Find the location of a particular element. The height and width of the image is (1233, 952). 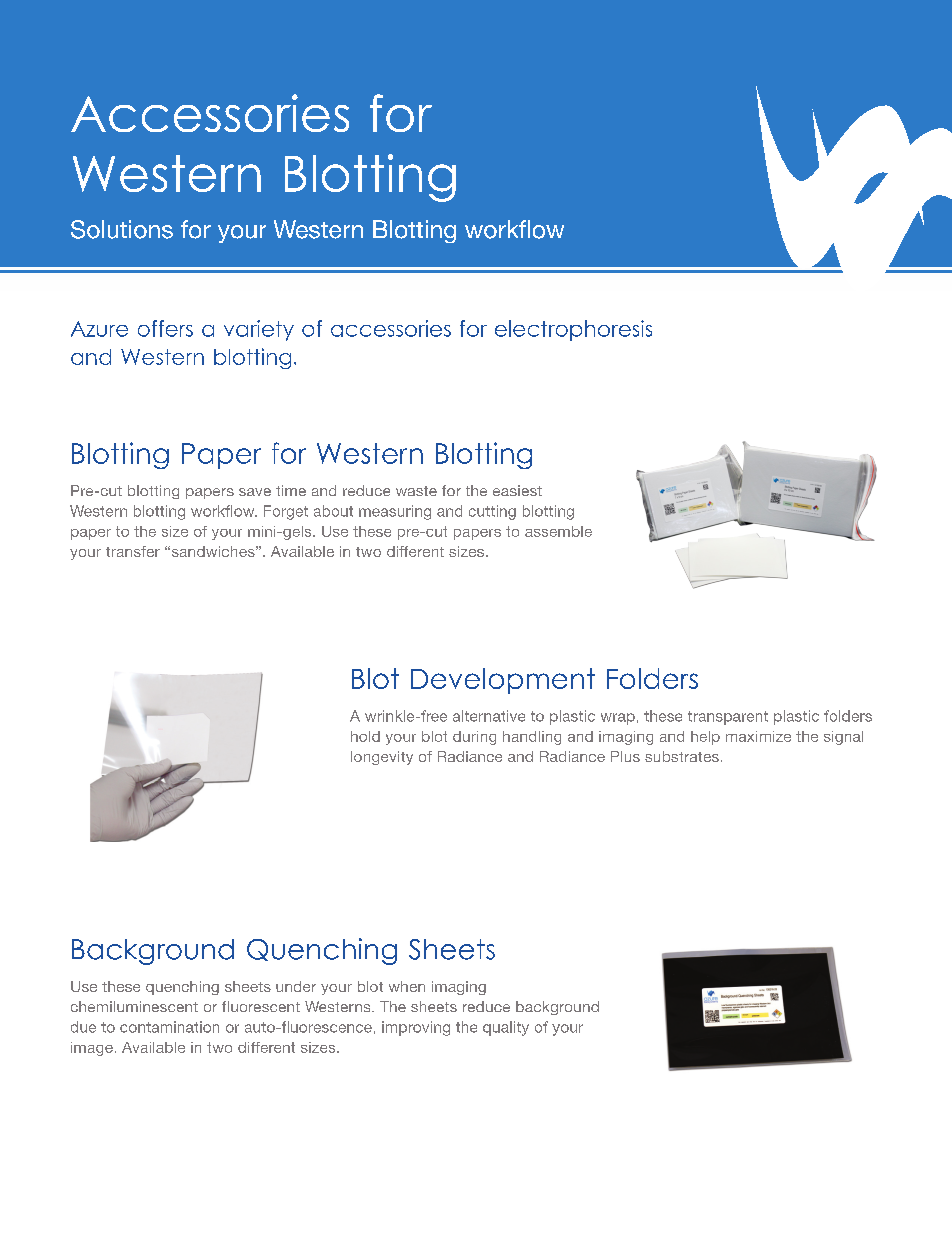

Solutions is located at coordinates (122, 229).
